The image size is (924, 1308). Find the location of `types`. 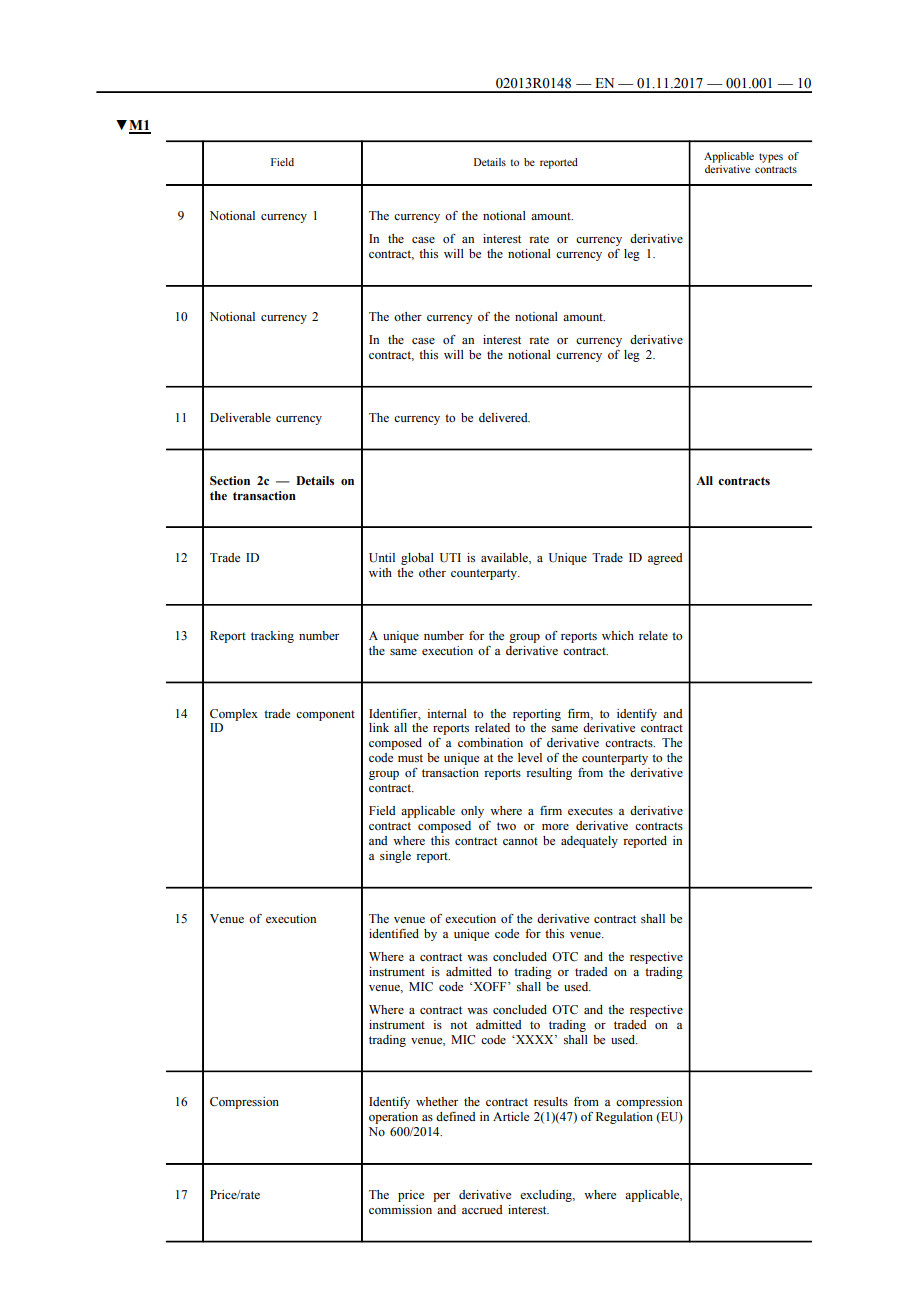

types is located at coordinates (771, 158).
